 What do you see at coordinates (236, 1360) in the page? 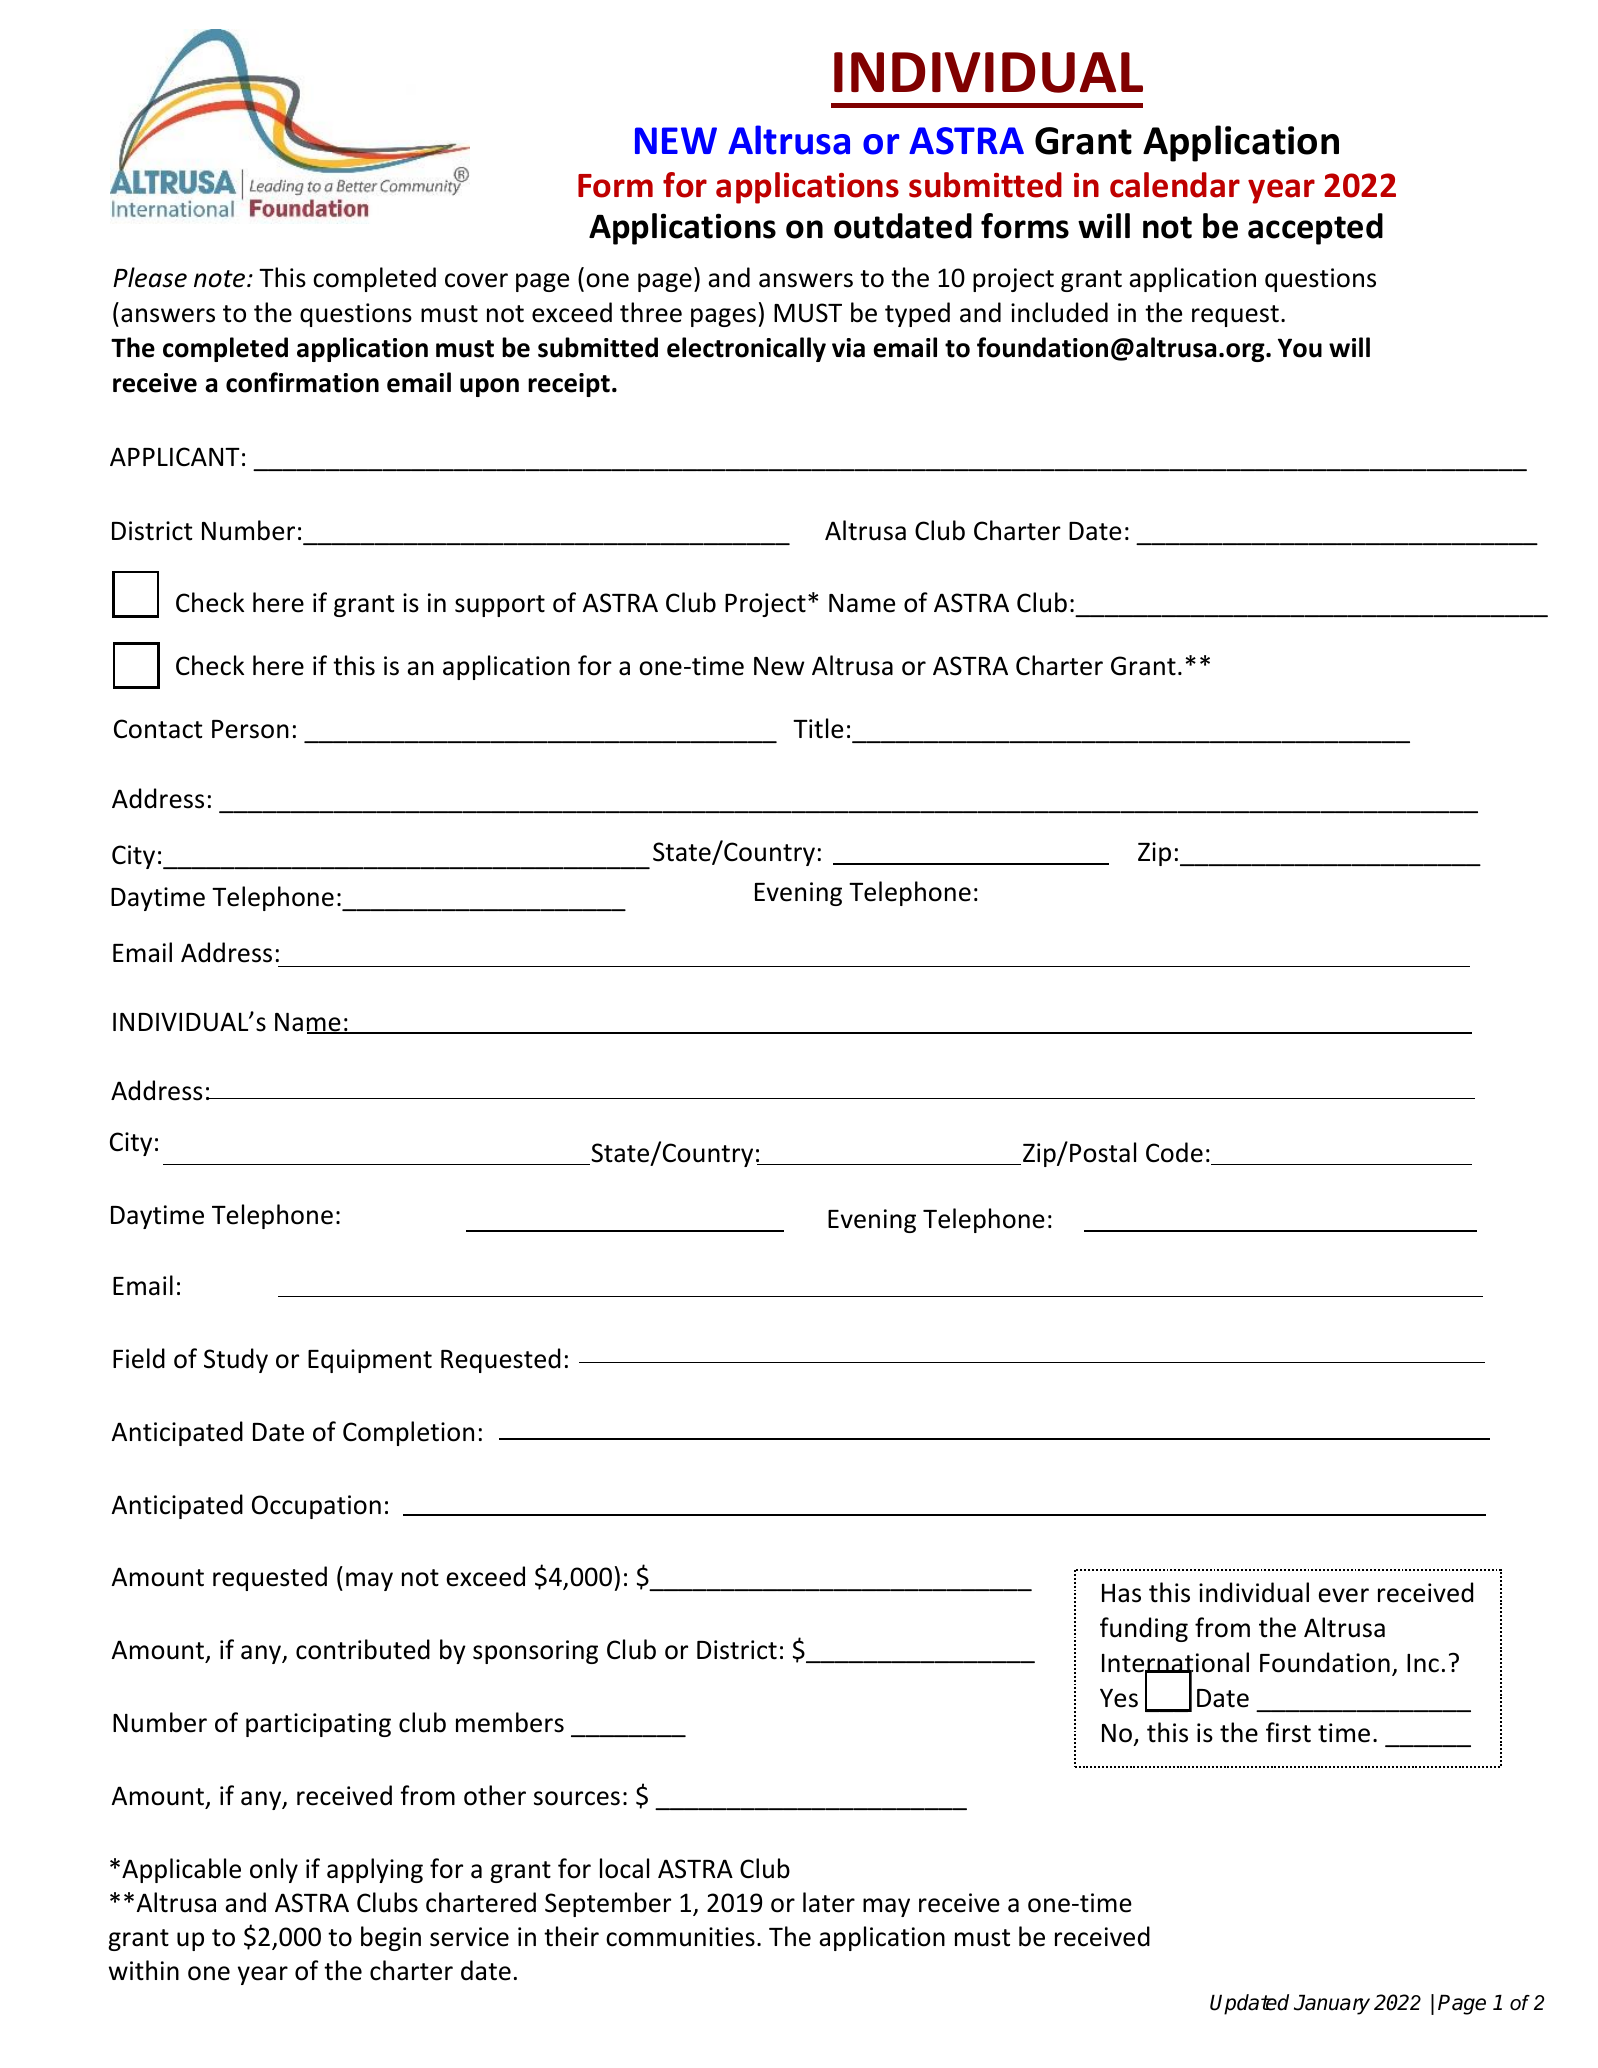
I see `Study` at bounding box center [236, 1360].
